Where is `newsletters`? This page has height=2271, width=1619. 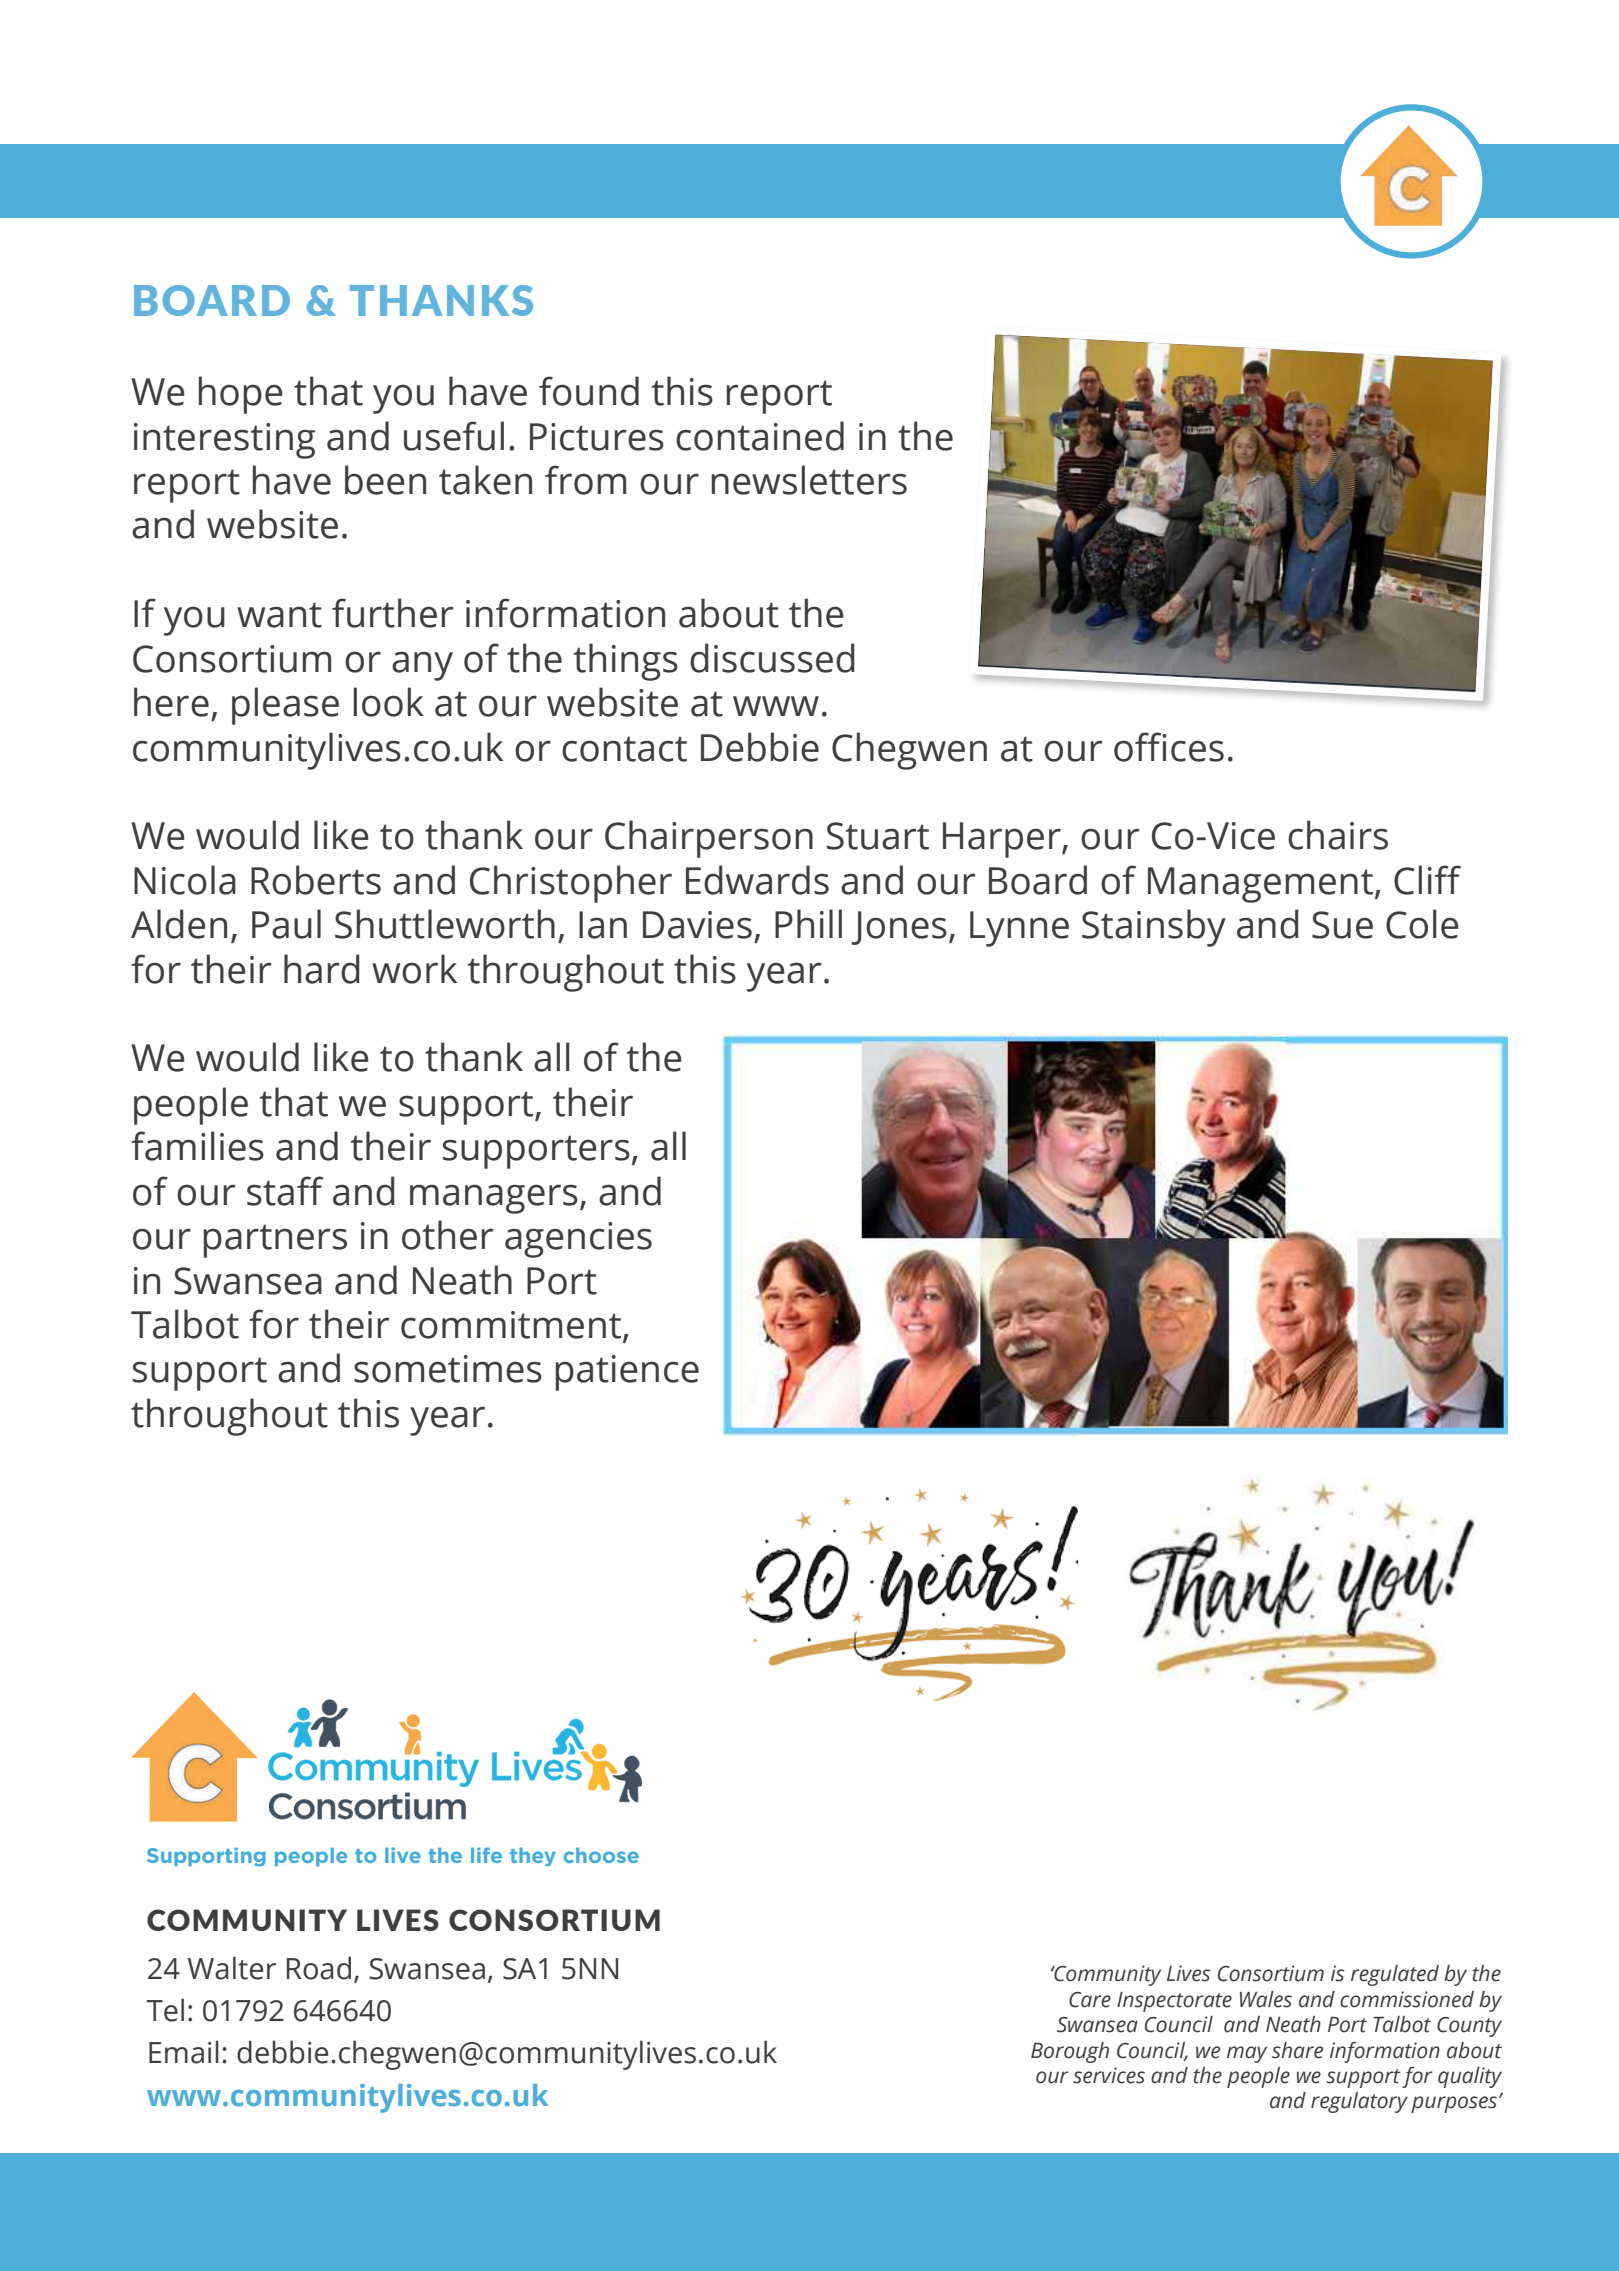
newsletters is located at coordinates (809, 480).
